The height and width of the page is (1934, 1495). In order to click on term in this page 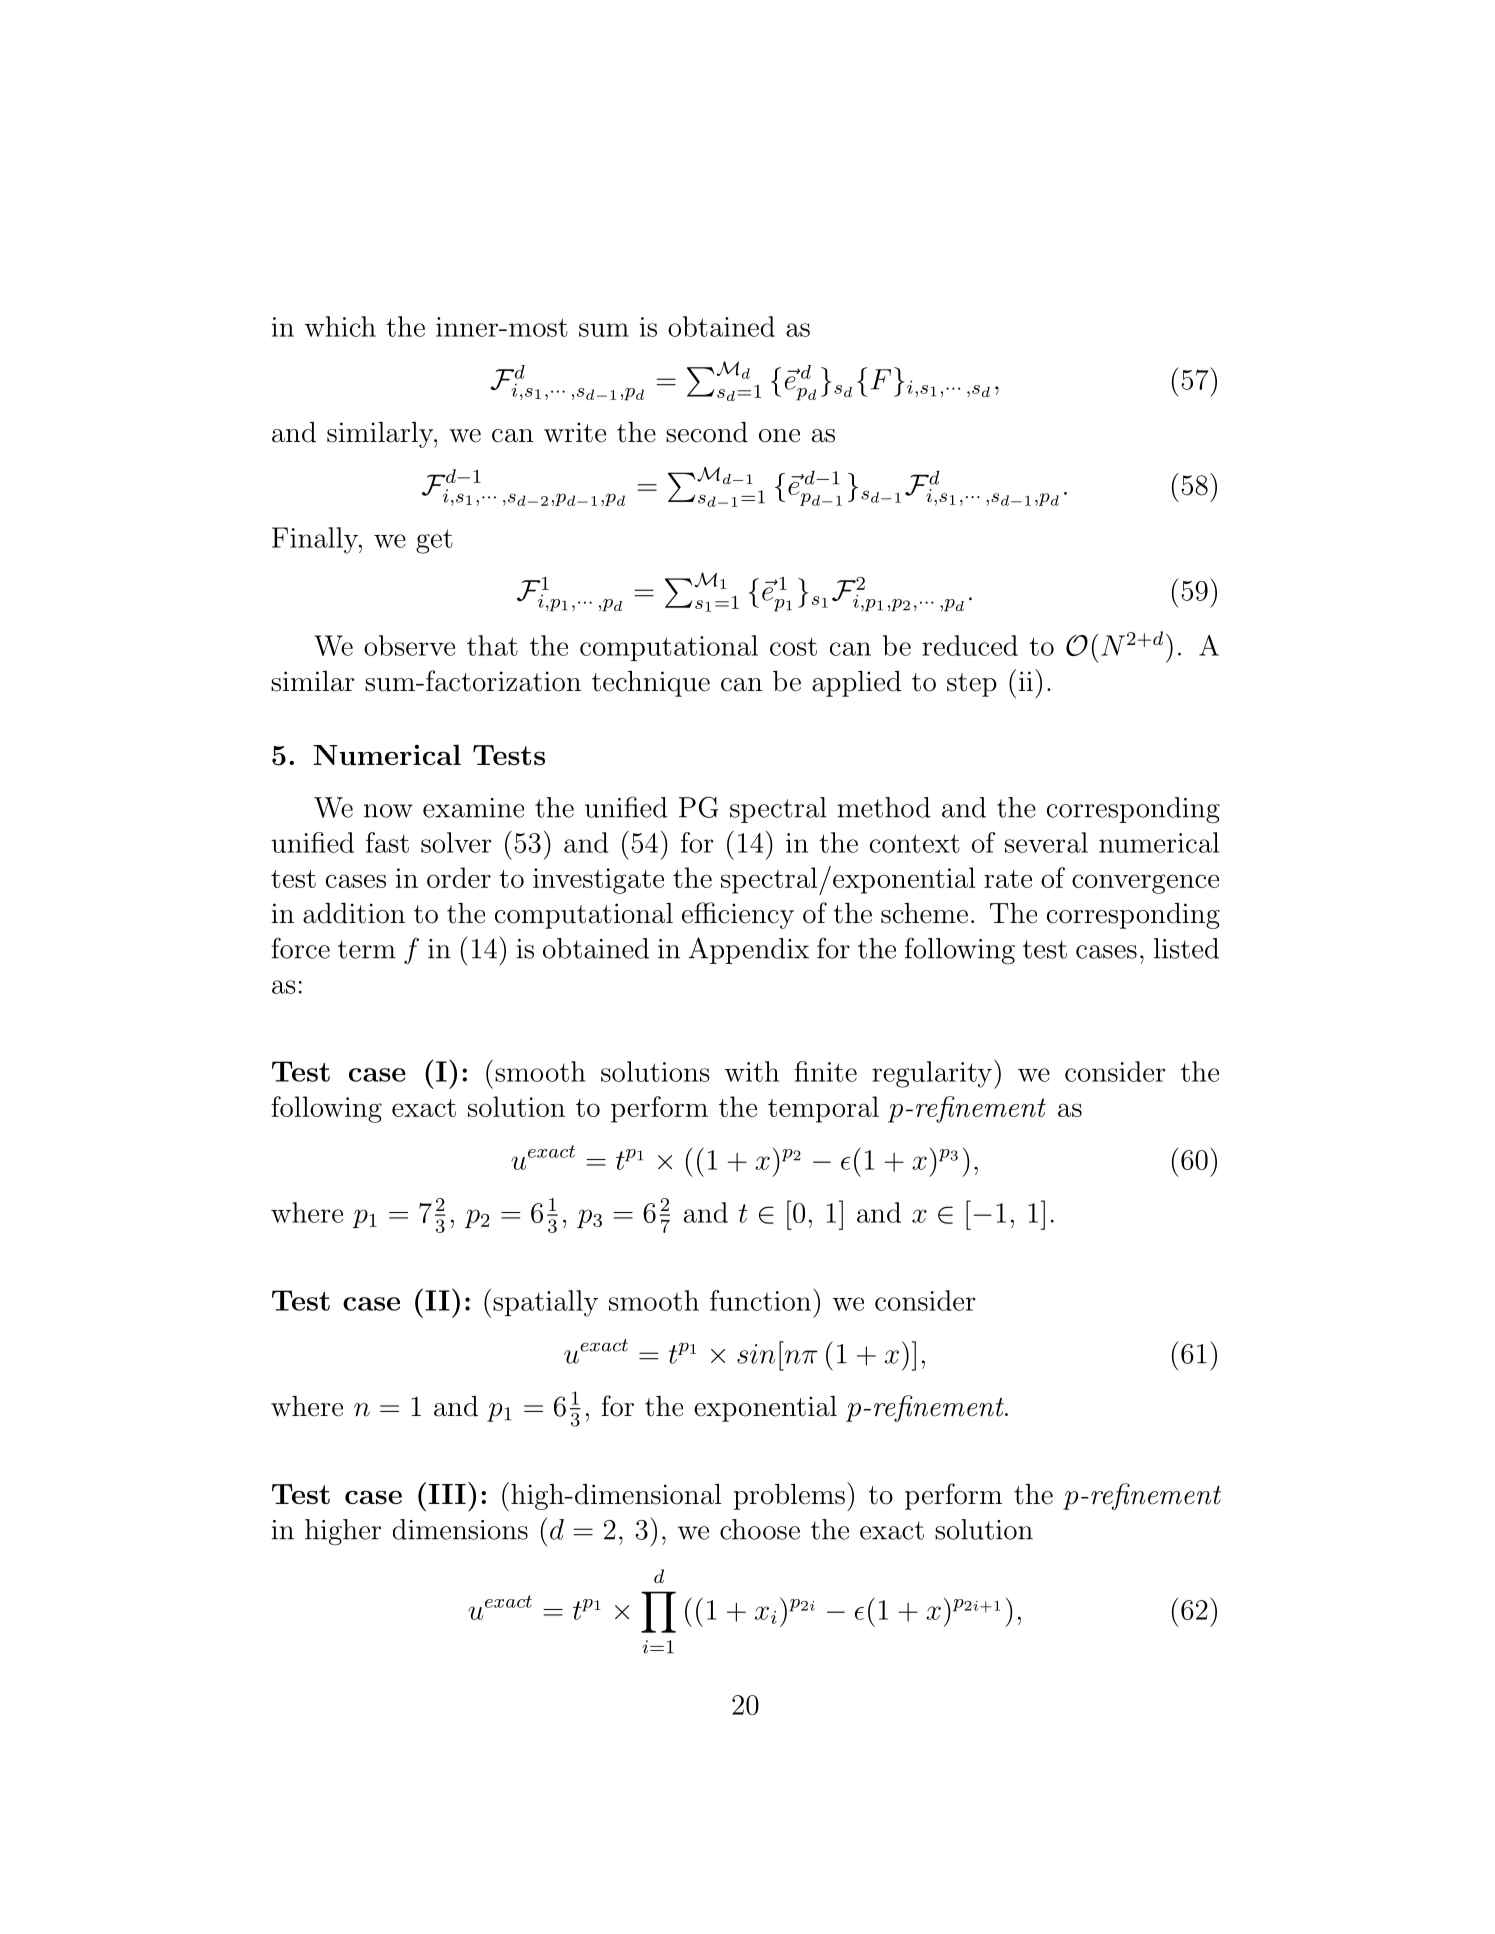, I will do `click(367, 949)`.
